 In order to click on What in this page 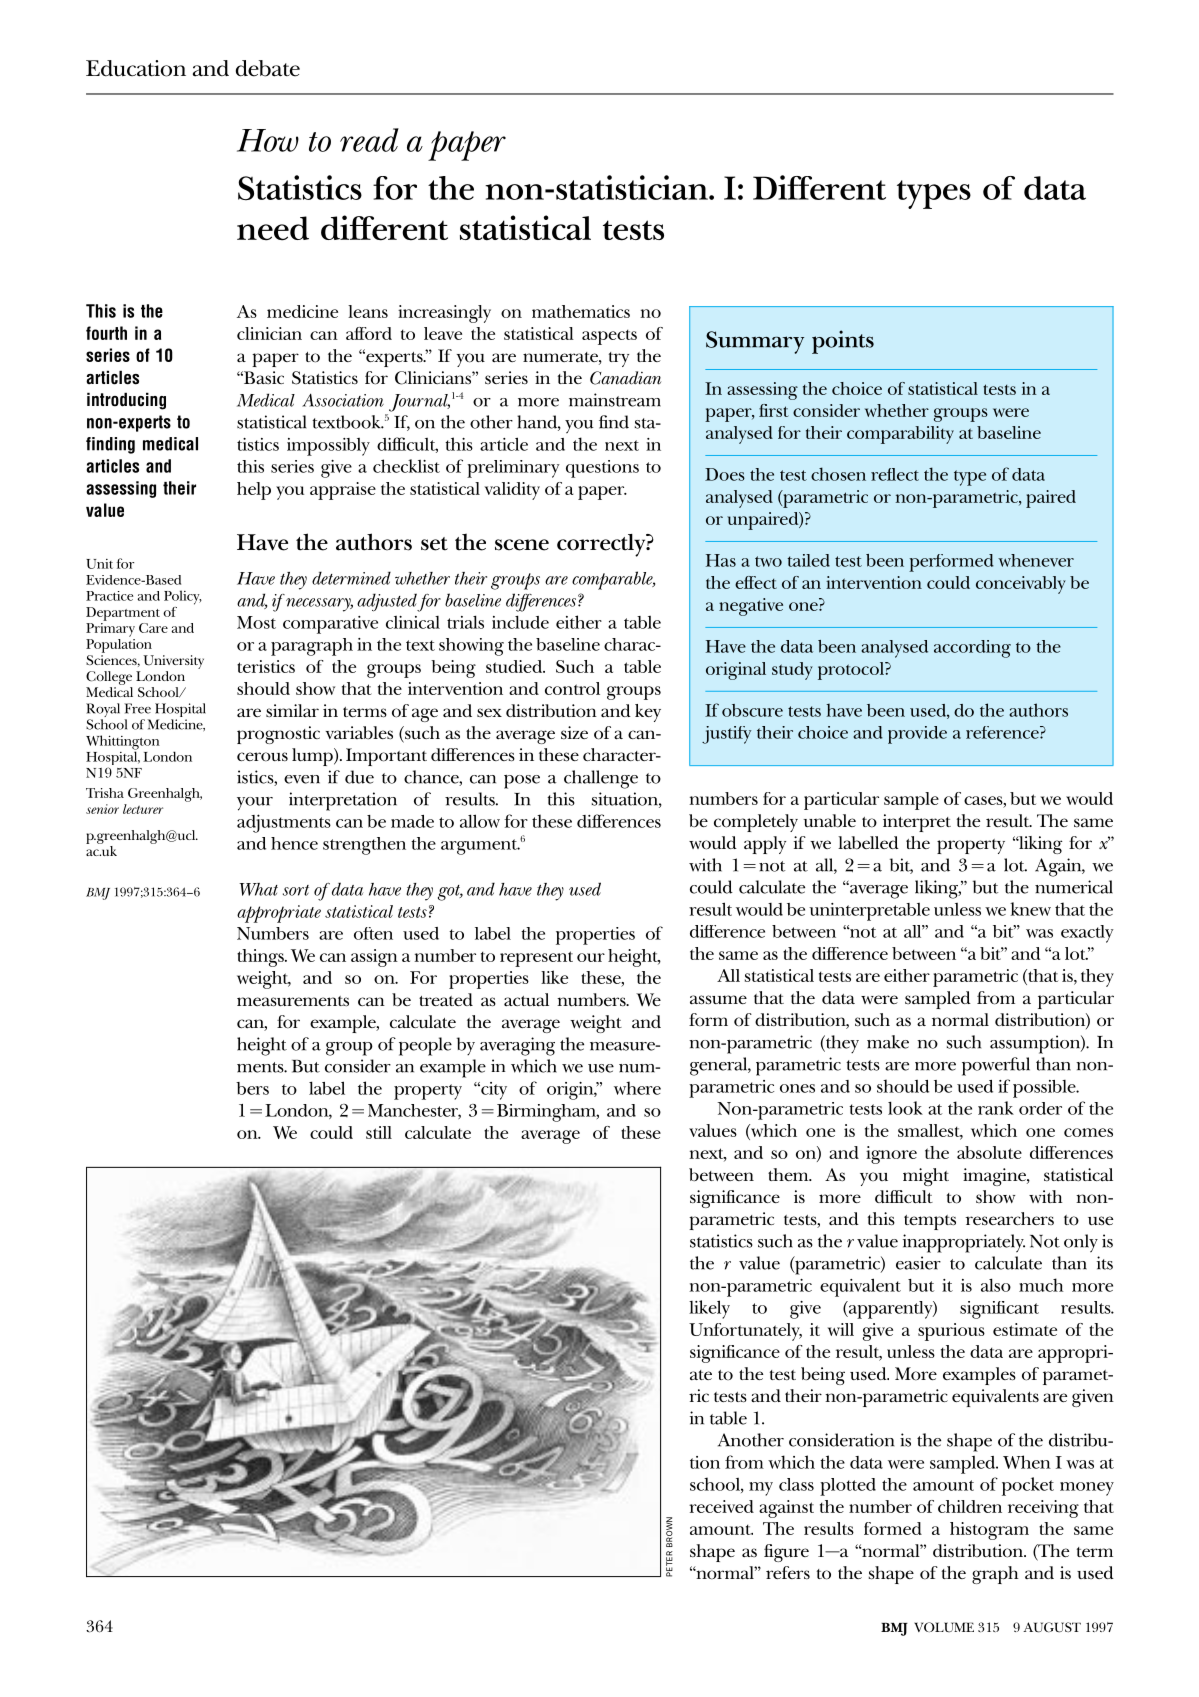, I will do `click(258, 889)`.
